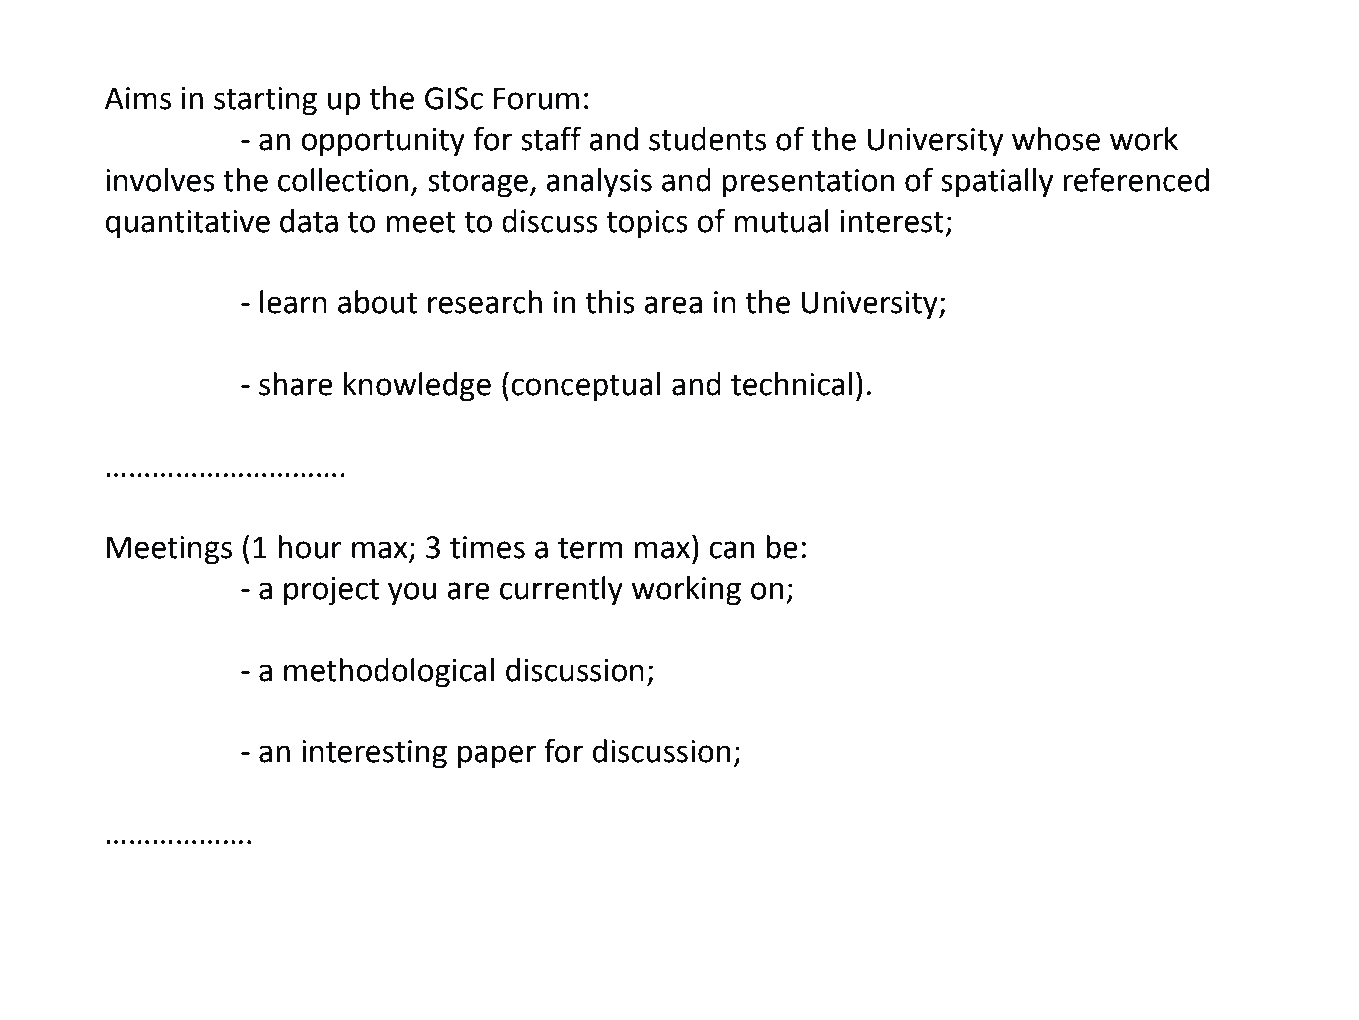 The image size is (1359, 1020). What do you see at coordinates (1056, 139) in the screenshot?
I see `whose` at bounding box center [1056, 139].
